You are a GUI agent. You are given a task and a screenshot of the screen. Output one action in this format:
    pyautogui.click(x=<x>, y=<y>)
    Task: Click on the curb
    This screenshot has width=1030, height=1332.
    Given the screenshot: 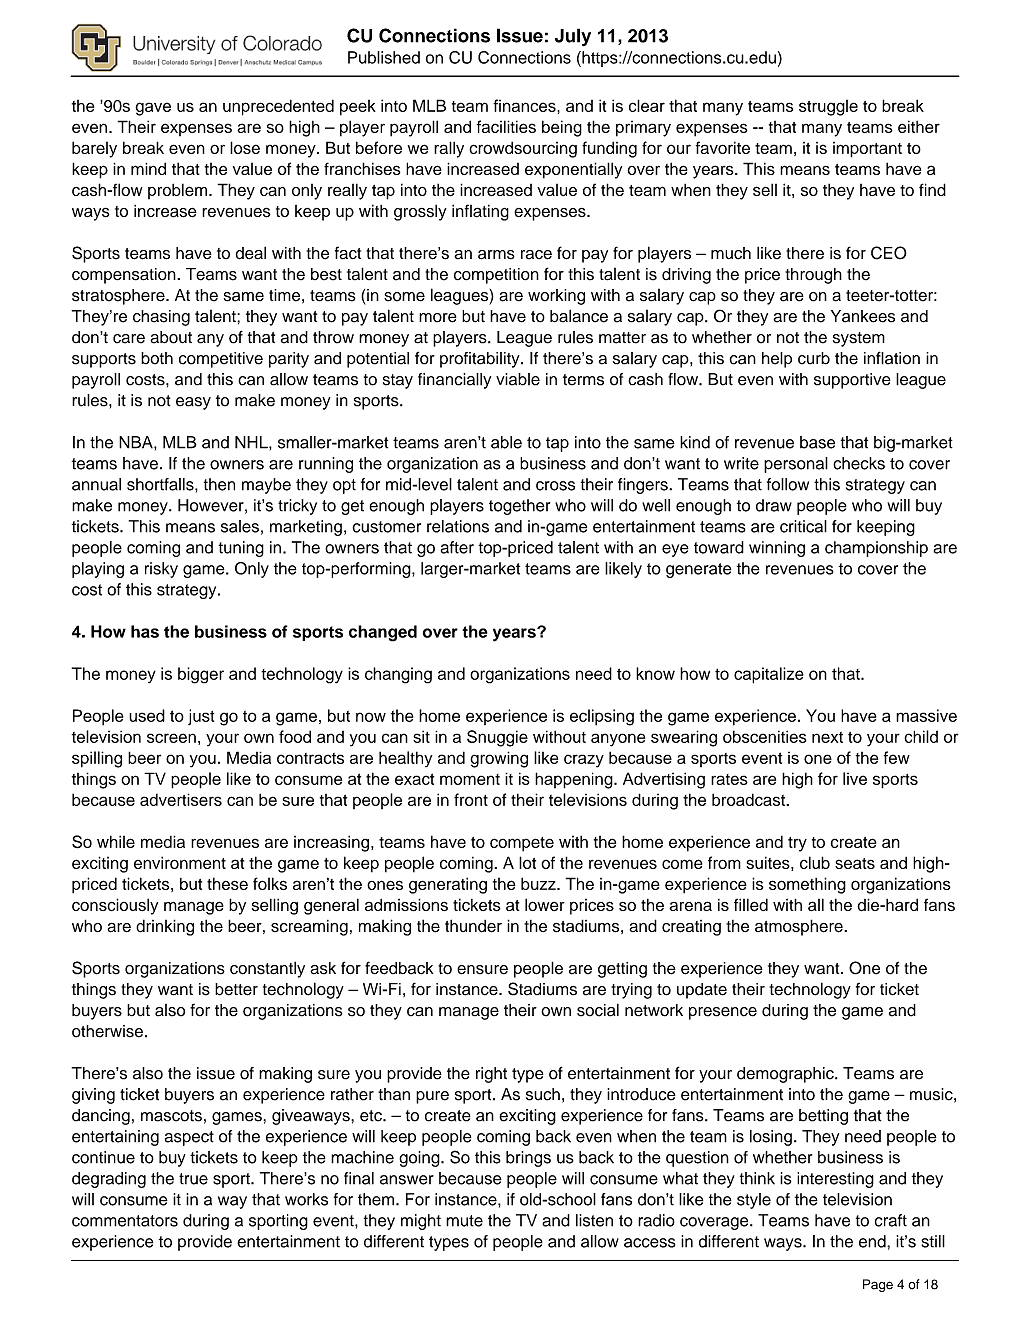 What is the action you would take?
    pyautogui.click(x=814, y=358)
